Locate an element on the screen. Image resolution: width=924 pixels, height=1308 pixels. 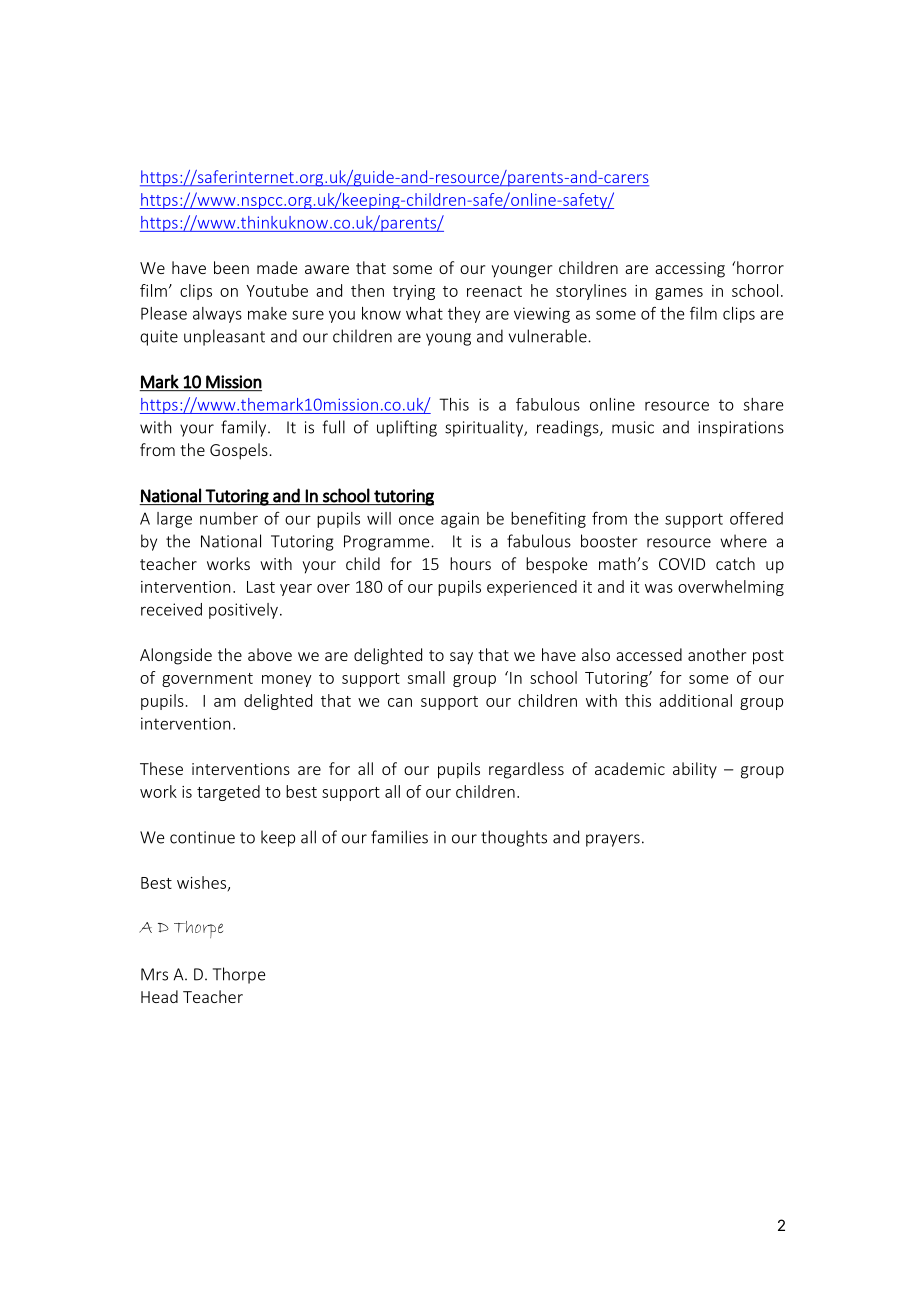
been is located at coordinates (231, 267).
